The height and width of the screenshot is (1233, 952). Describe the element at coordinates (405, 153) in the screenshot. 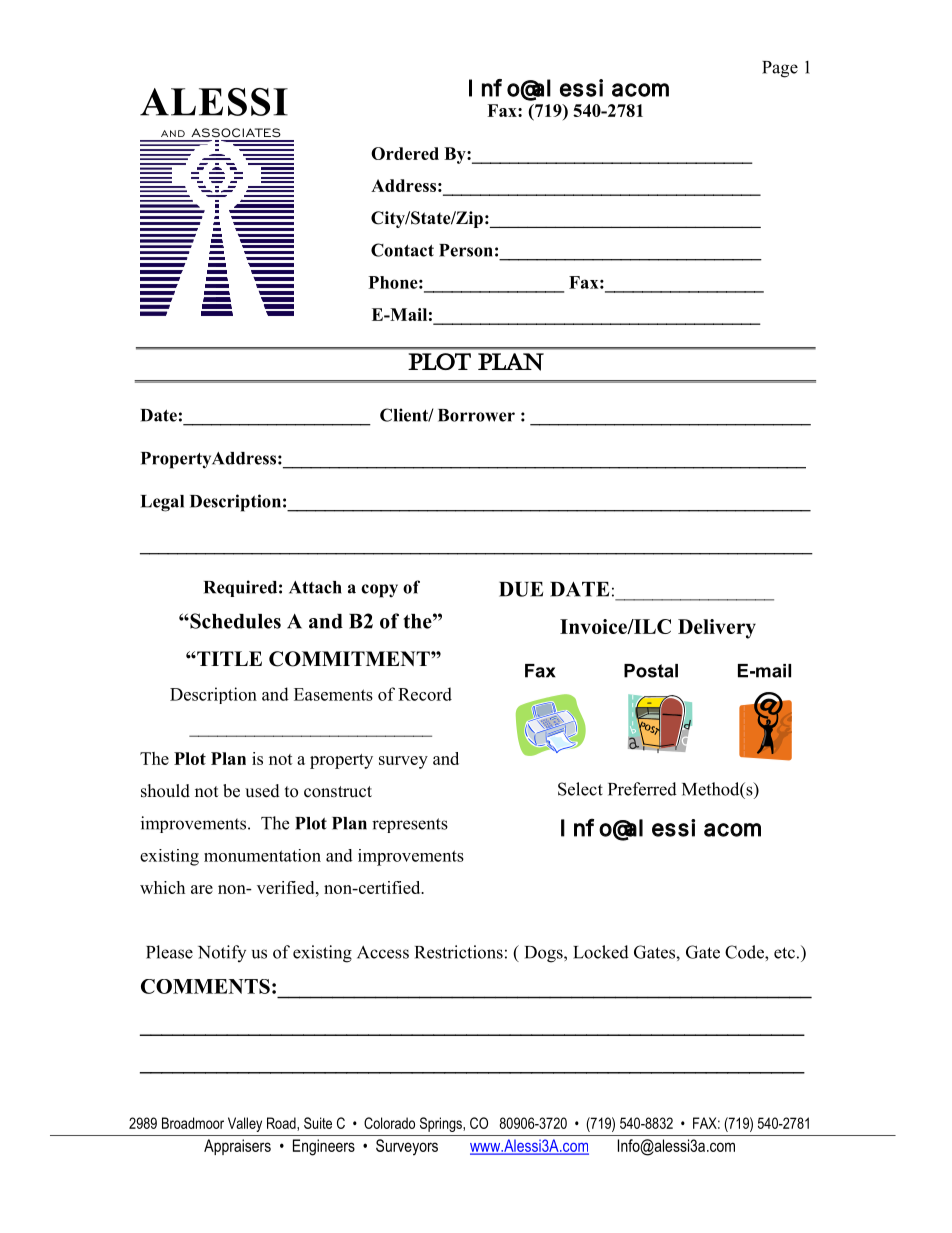

I see `Ordered` at that location.
